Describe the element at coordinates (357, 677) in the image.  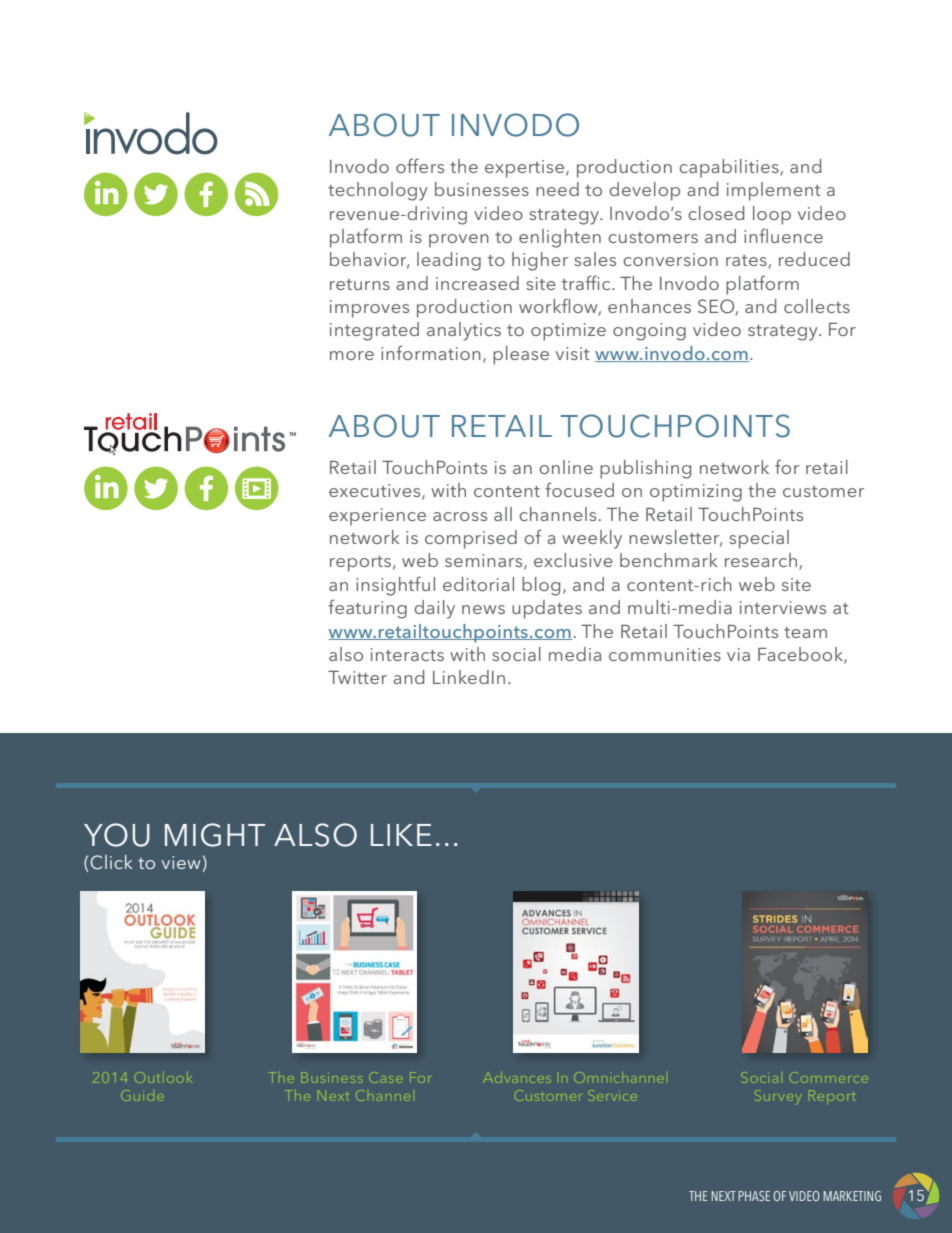
I see `Twitter` at that location.
